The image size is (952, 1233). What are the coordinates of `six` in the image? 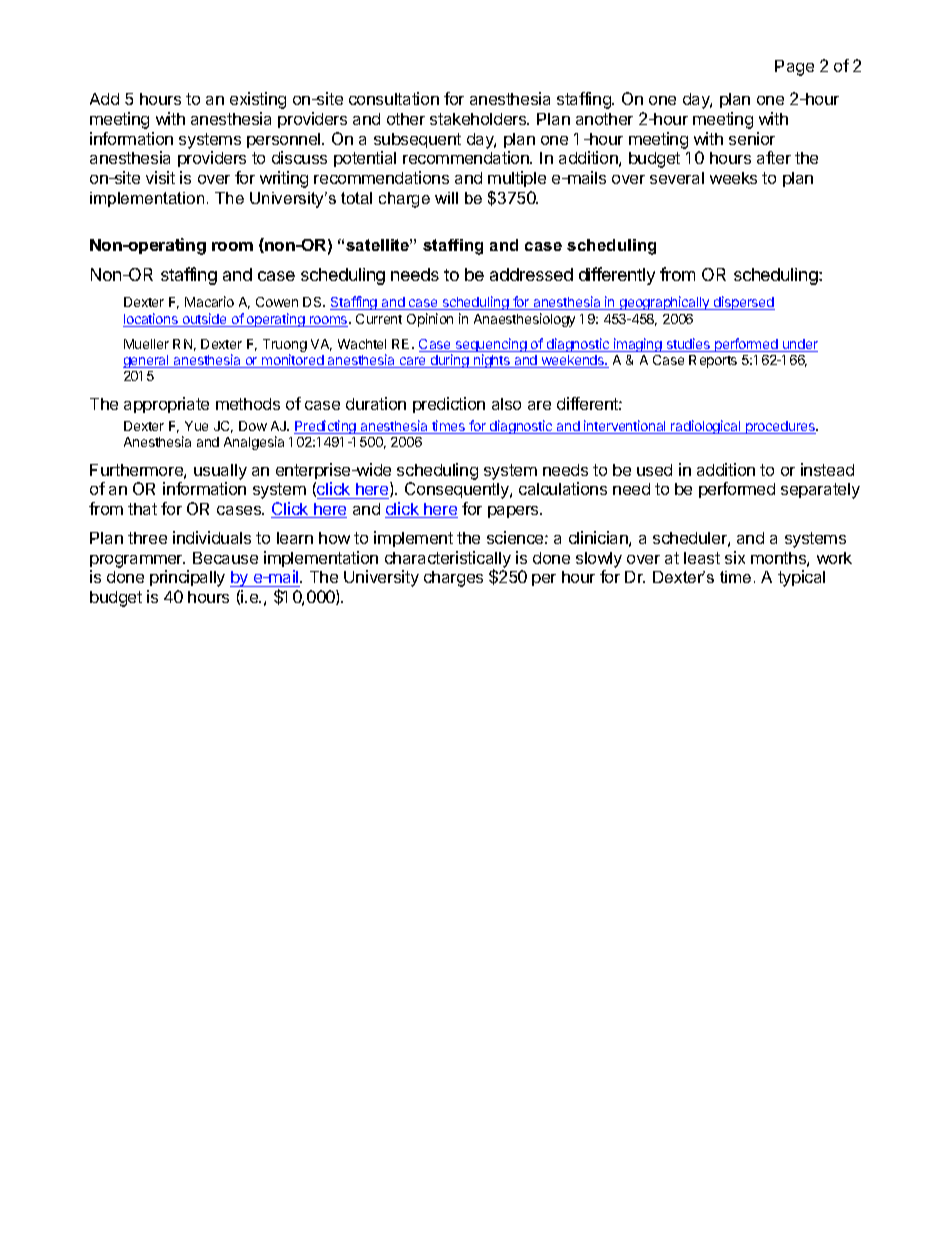 It's located at (735, 557).
